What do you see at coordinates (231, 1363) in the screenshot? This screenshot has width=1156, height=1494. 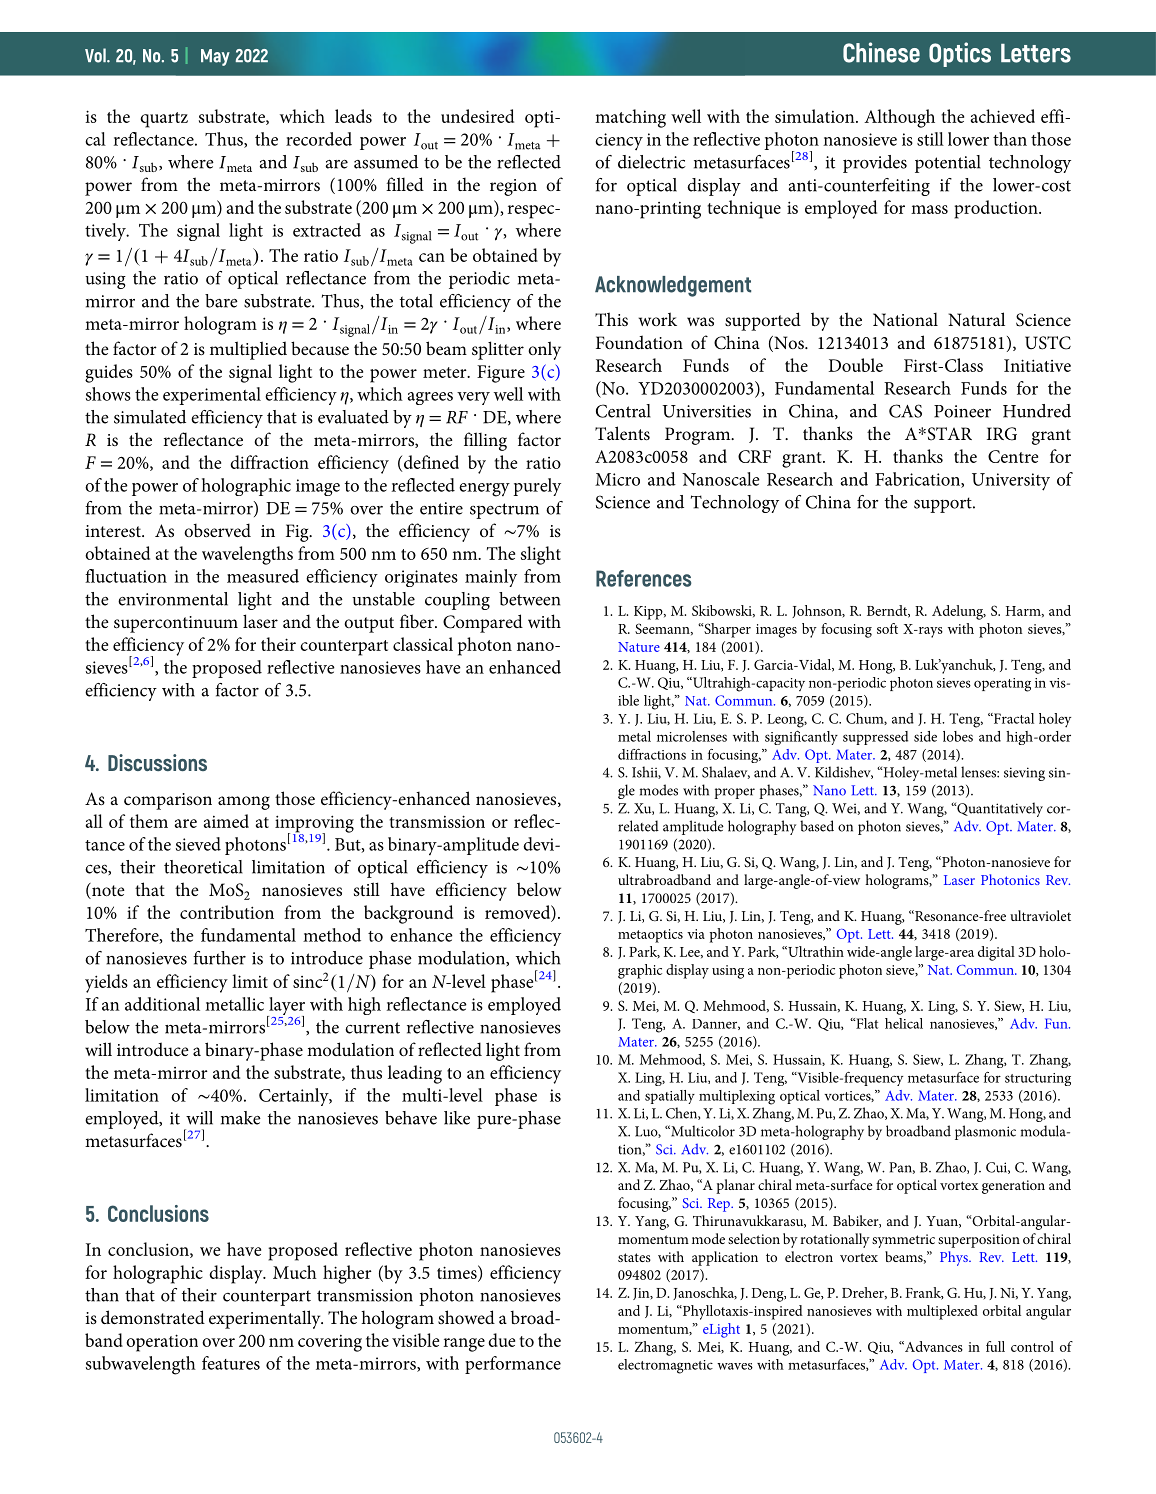 I see `features` at bounding box center [231, 1363].
